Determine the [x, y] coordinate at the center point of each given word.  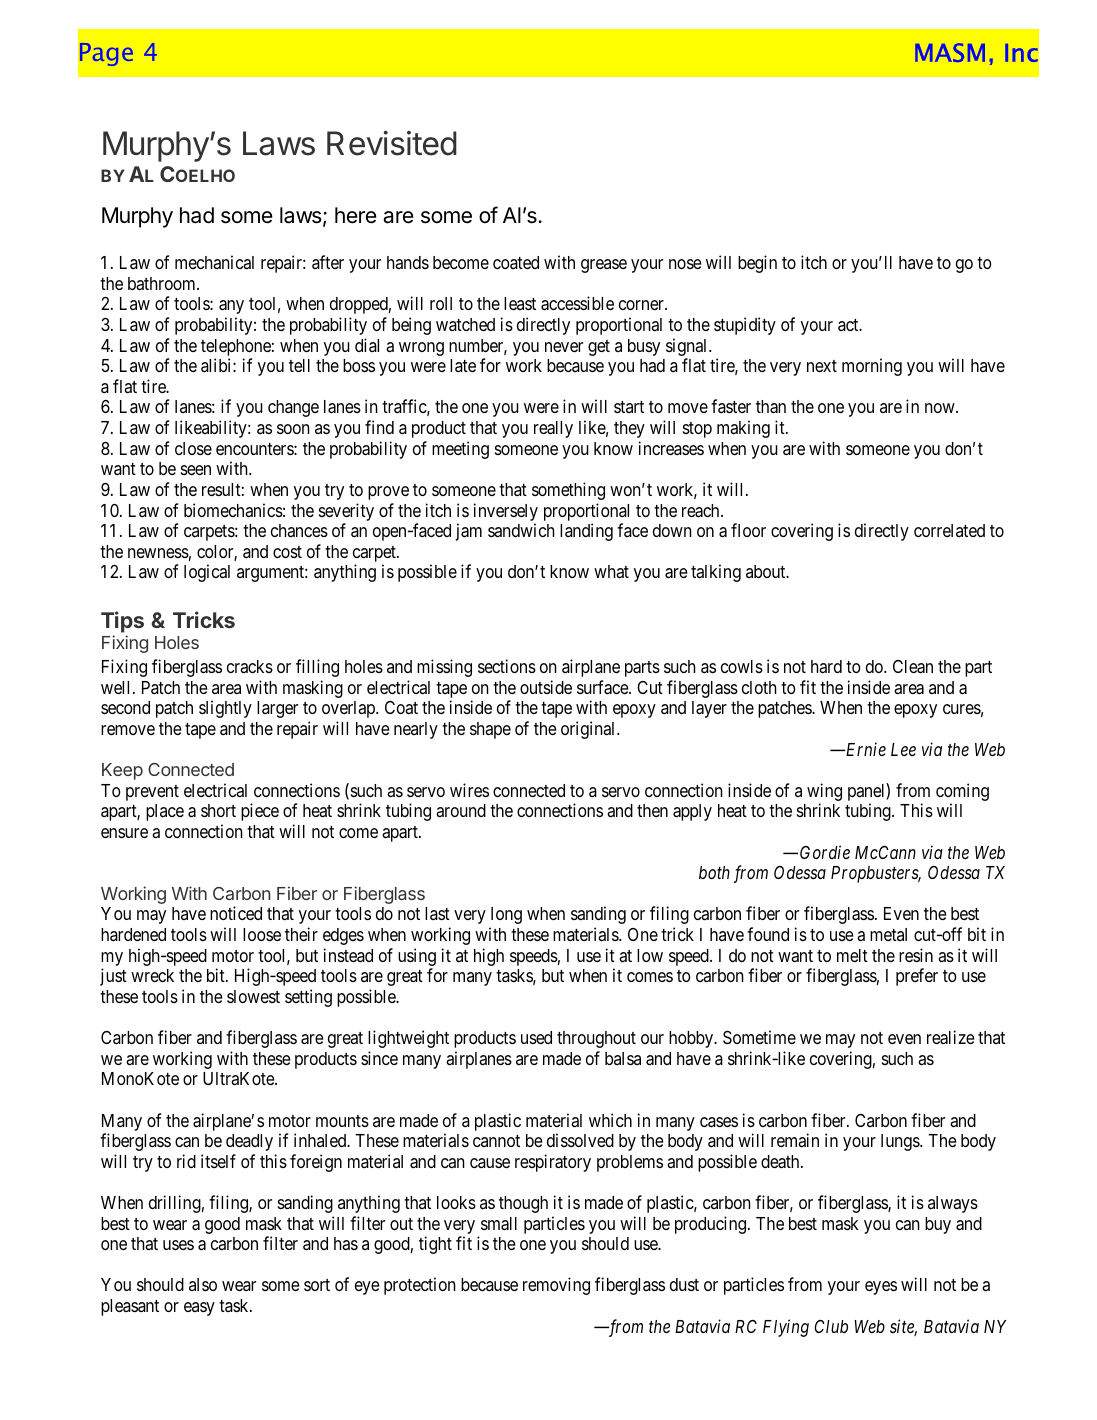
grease [604, 266]
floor [748, 530]
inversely [506, 512]
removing [556, 1286]
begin [757, 264]
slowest [253, 996]
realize [951, 1037]
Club [831, 1326]
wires [469, 790]
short [218, 810]
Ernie [865, 749]
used [536, 1037]
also [203, 1284]
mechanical [214, 262]
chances [299, 530]
